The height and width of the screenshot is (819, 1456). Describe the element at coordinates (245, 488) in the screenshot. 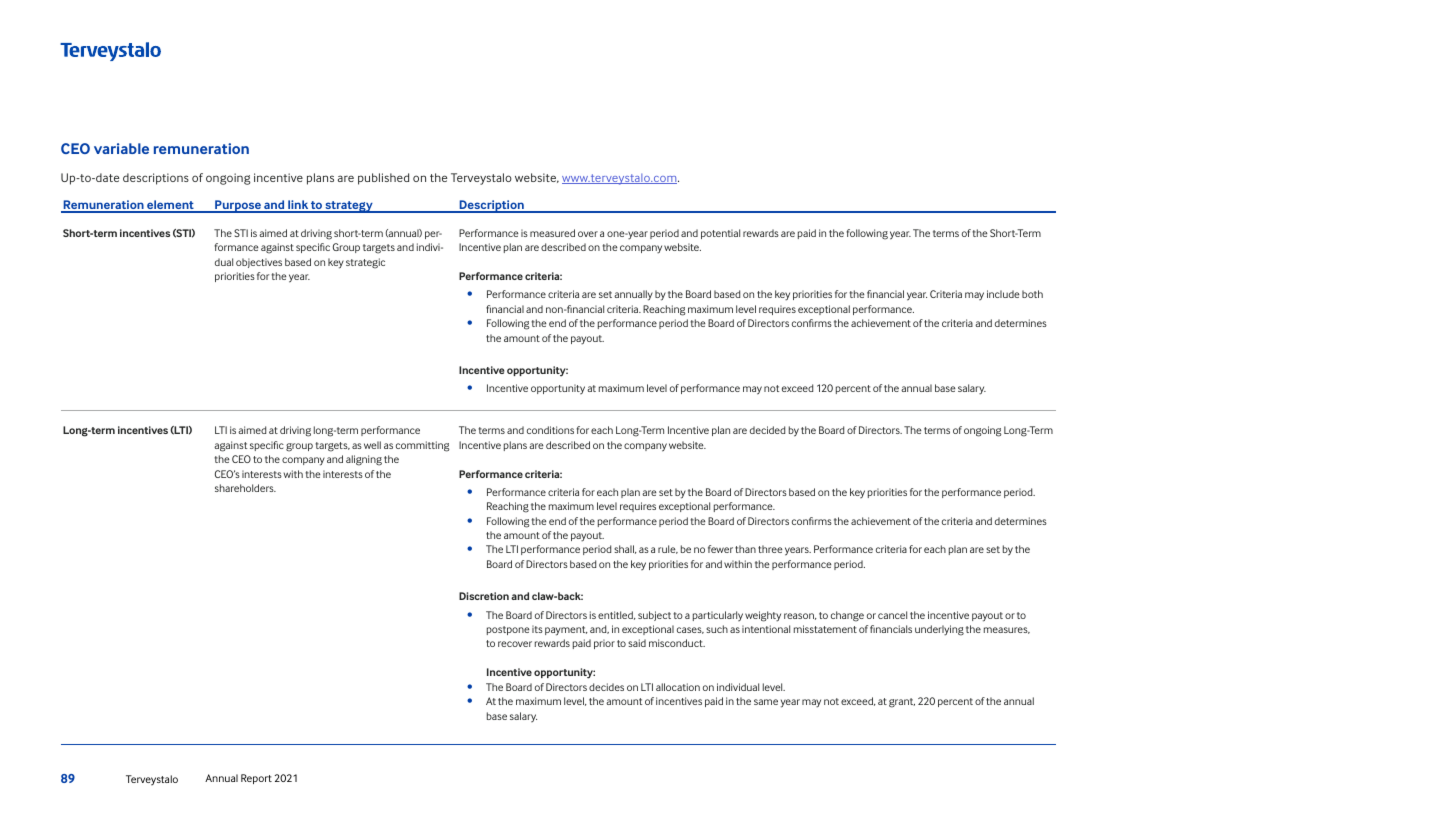

I see `shareholders` at that location.
